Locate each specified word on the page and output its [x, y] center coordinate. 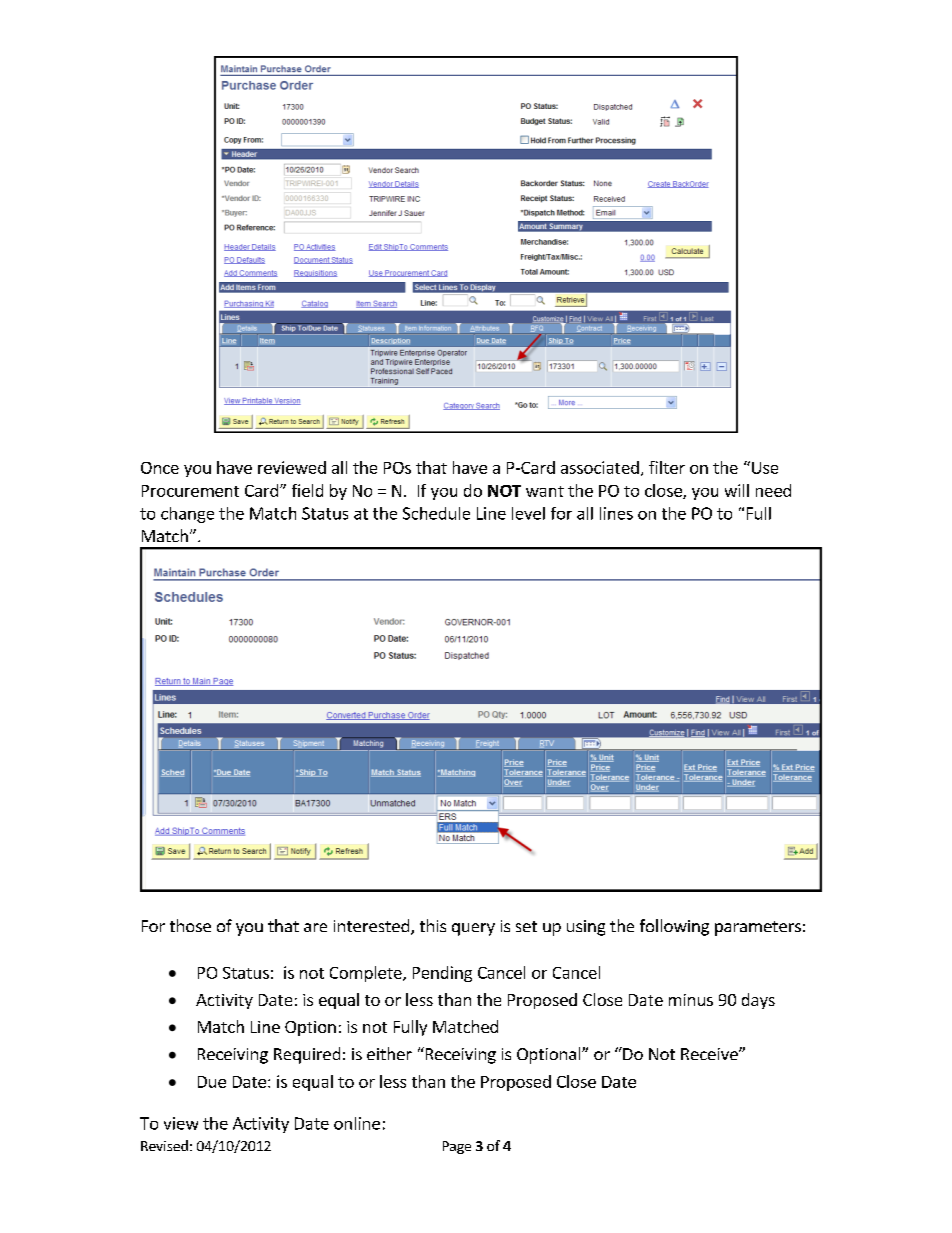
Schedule [436, 513]
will [737, 490]
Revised [164, 1145]
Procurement [190, 491]
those [190, 925]
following [674, 927]
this [433, 925]
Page [457, 1147]
